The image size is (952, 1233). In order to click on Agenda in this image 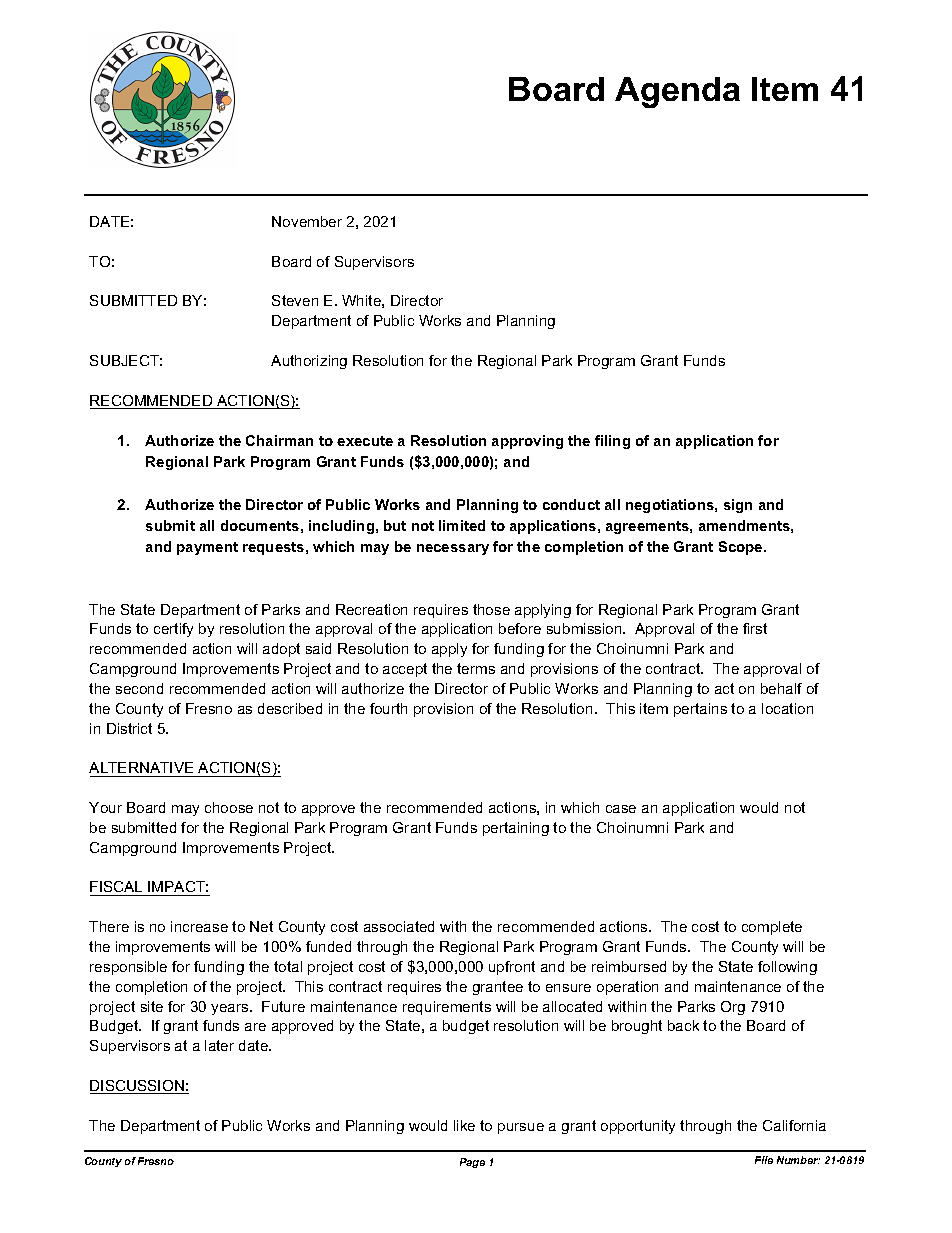, I will do `click(677, 92)`.
